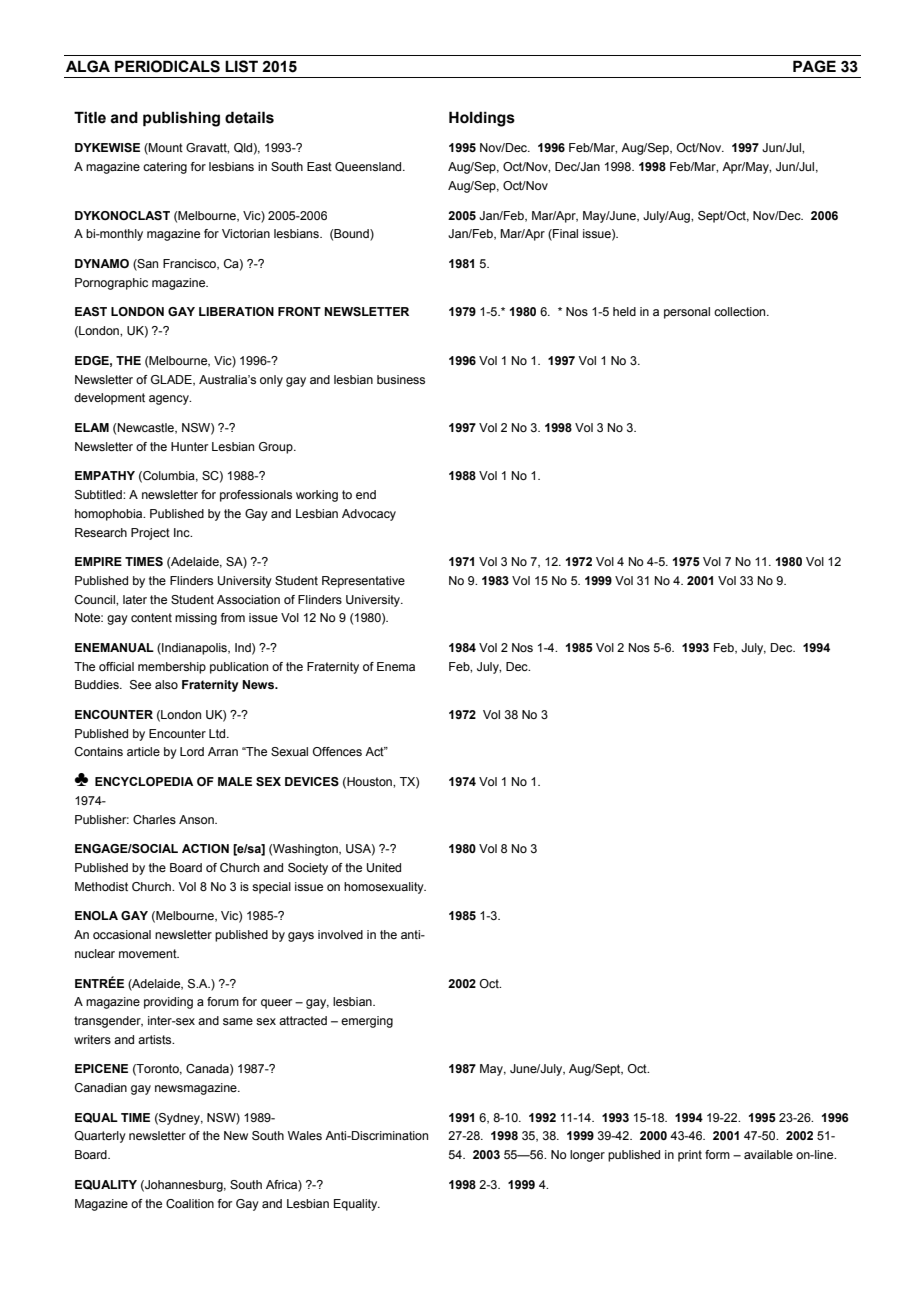  What do you see at coordinates (384, 868) in the screenshot?
I see `United` at bounding box center [384, 868].
